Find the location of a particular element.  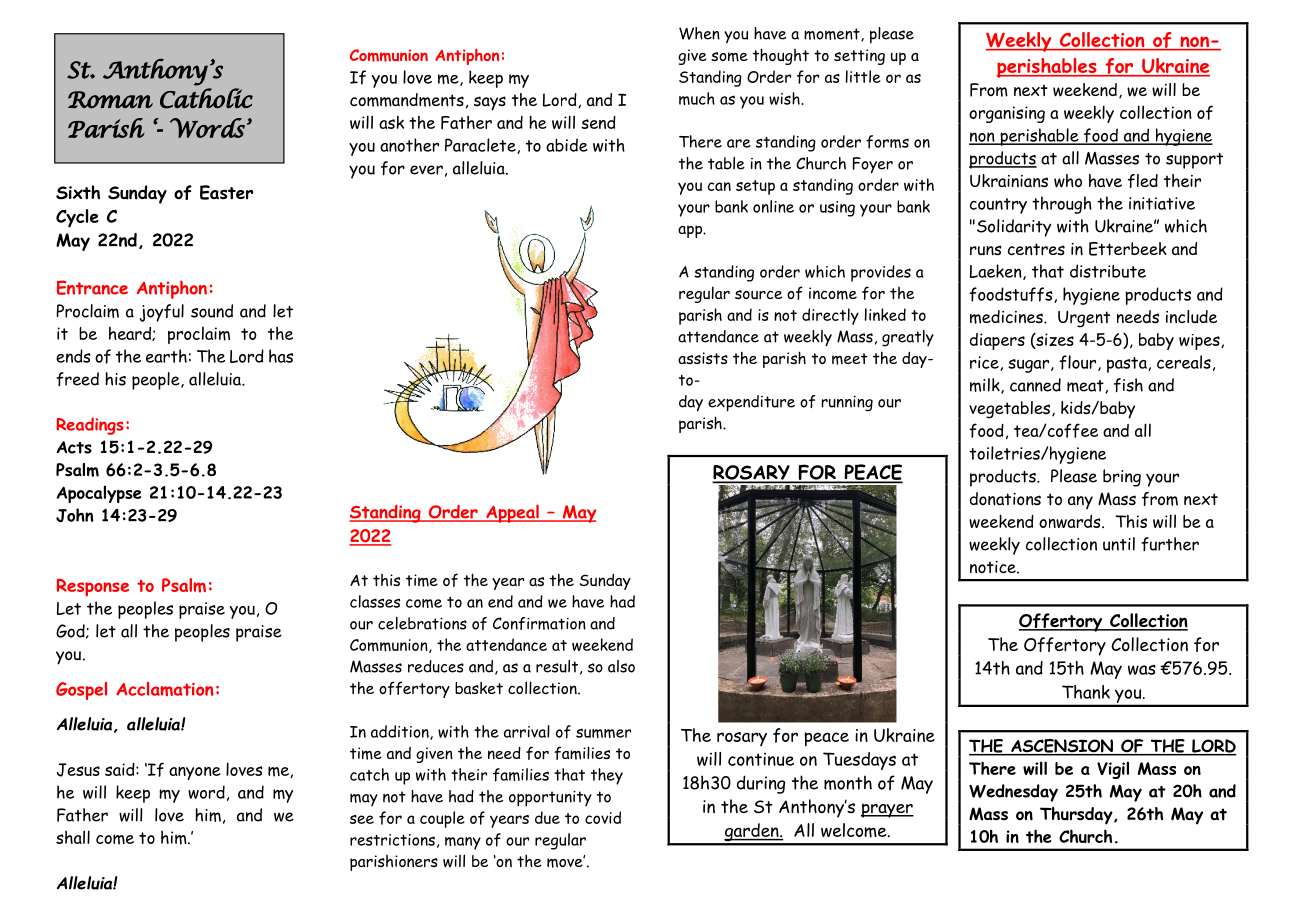

organising is located at coordinates (1007, 114).
